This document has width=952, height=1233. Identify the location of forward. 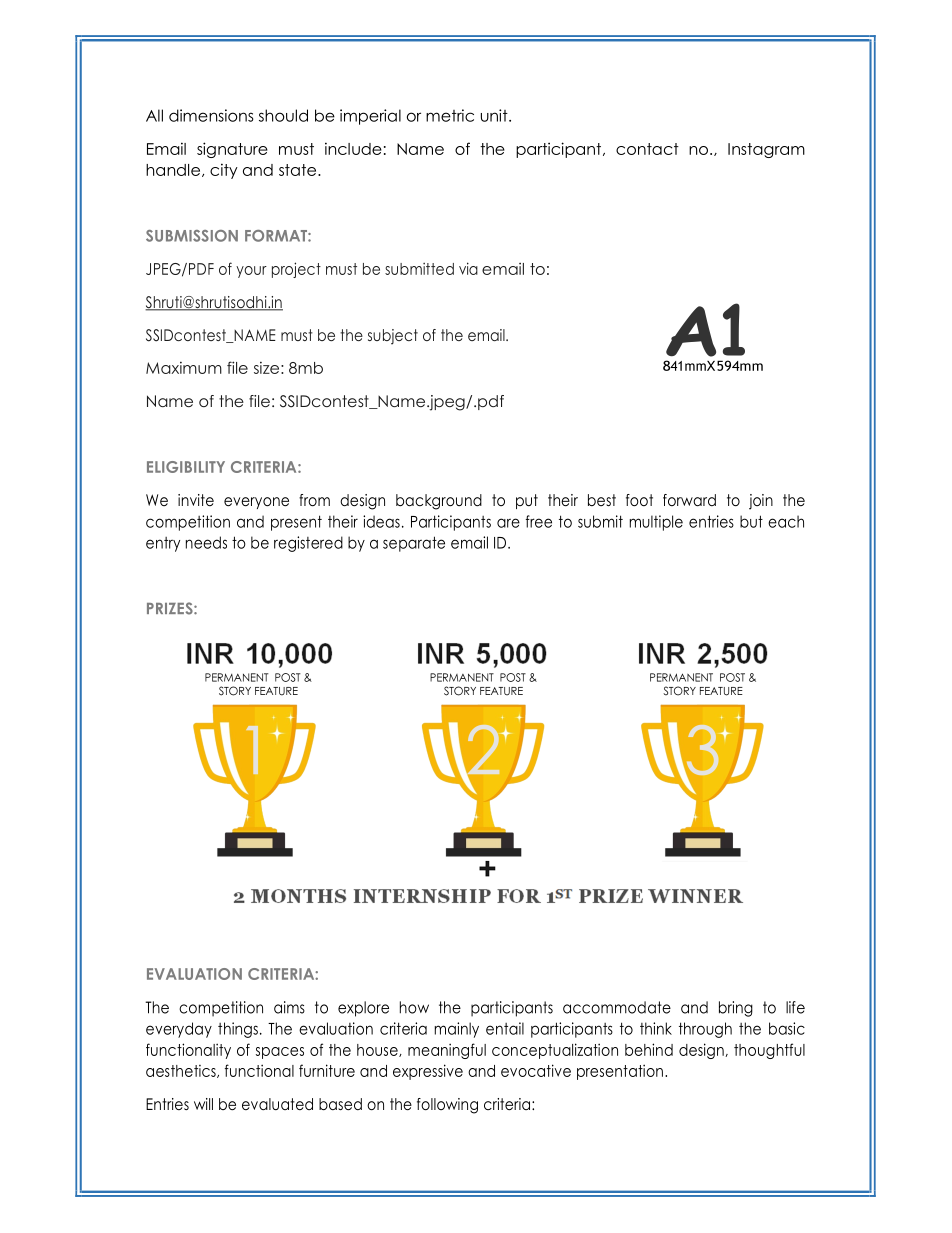
(689, 500).
